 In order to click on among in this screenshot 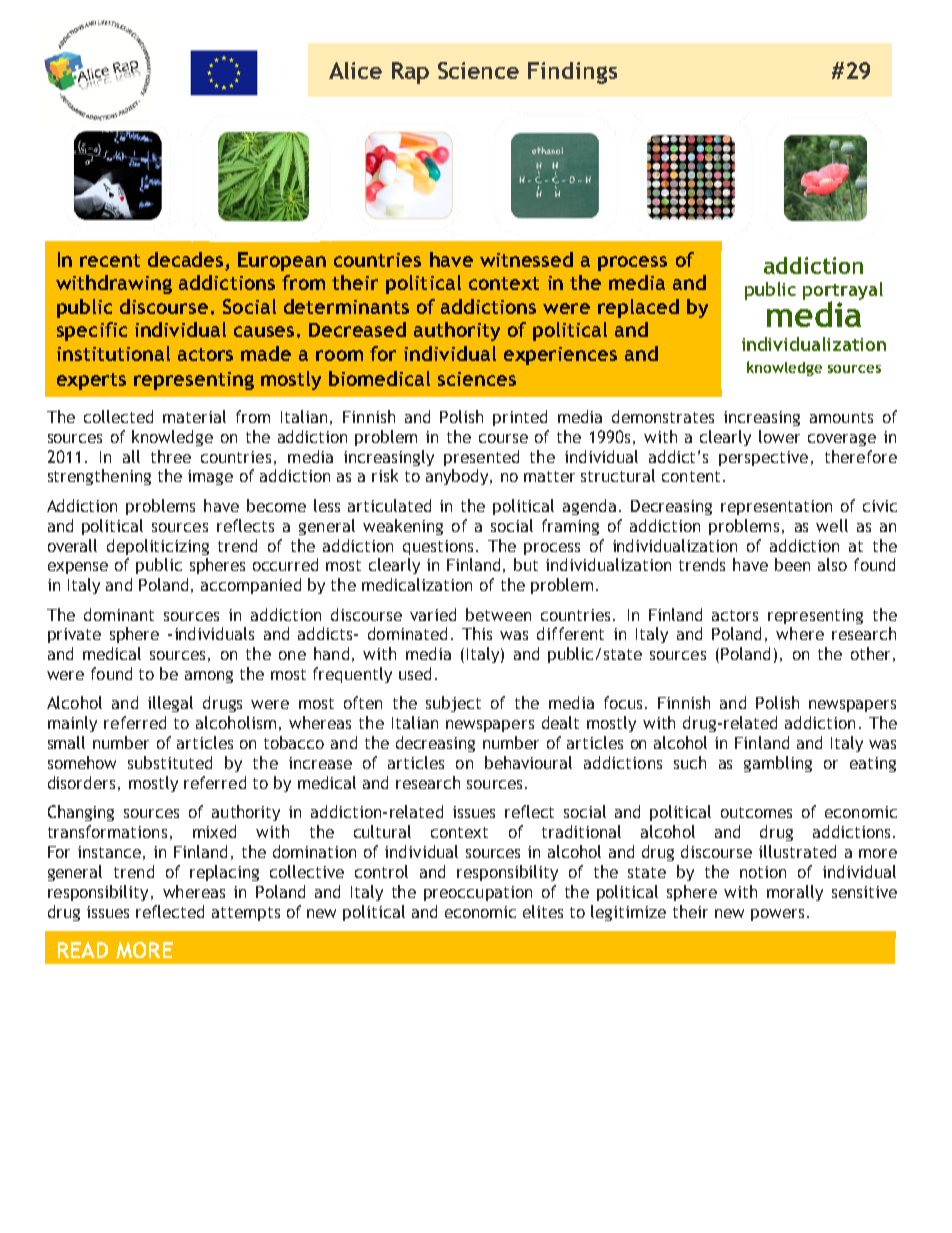, I will do `click(209, 677)`.
